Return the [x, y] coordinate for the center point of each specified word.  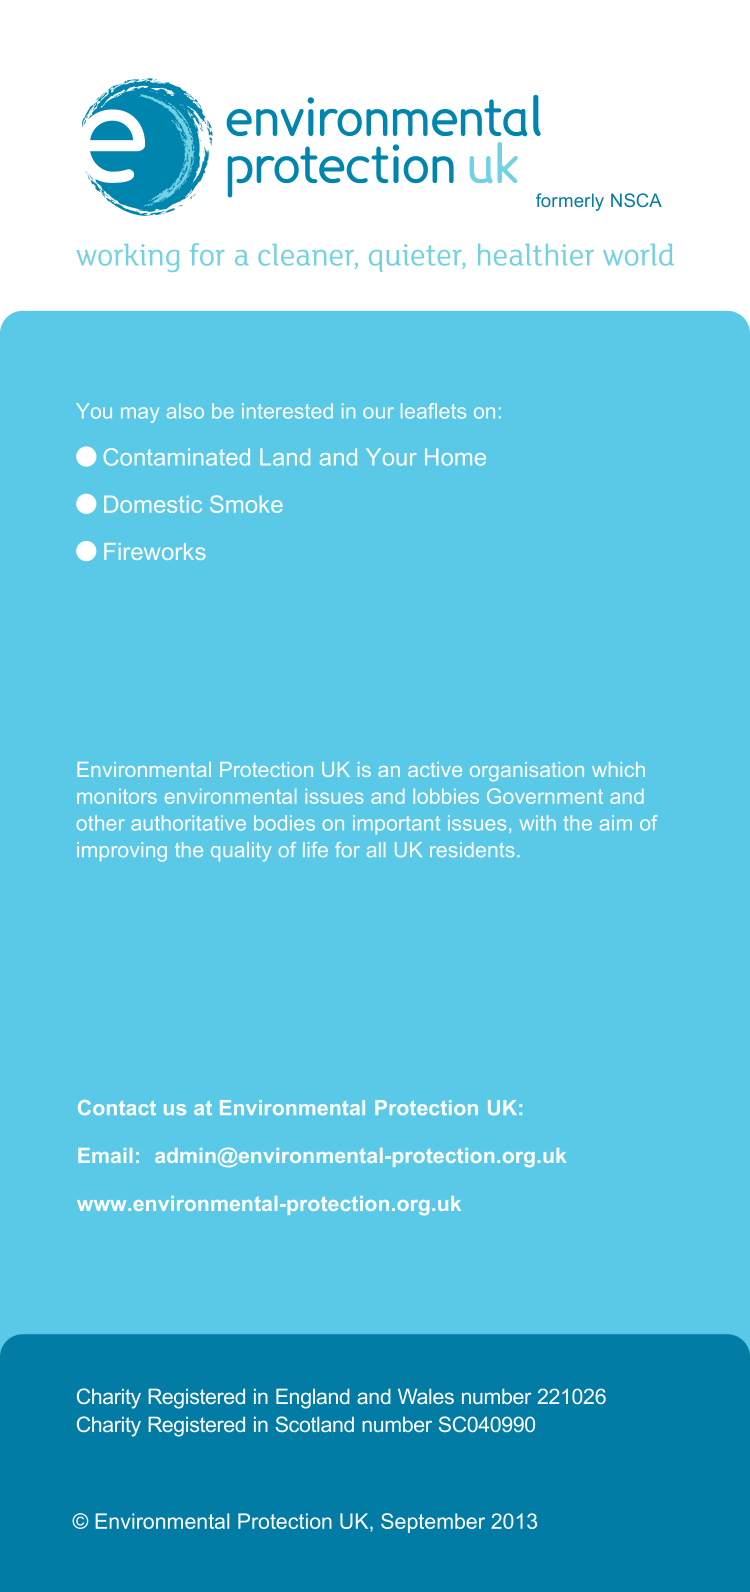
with [538, 823]
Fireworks [154, 551]
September [433, 1523]
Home [455, 457]
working [128, 258]
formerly [570, 202]
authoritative [188, 823]
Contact [117, 1107]
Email [105, 1155]
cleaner [307, 255]
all [376, 849]
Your [391, 457]
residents [472, 849]
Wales [426, 1396]
